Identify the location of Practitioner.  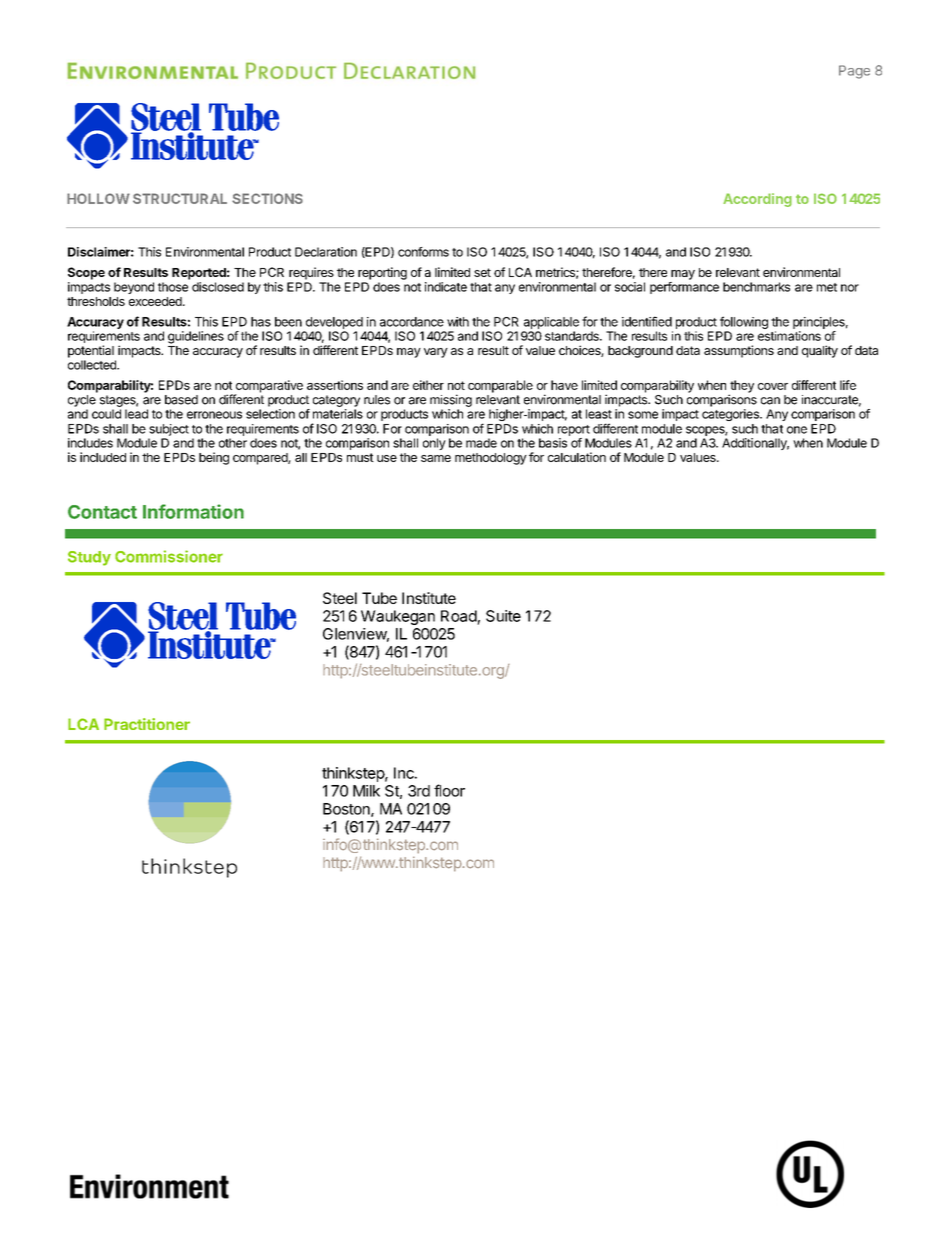
(147, 724).
